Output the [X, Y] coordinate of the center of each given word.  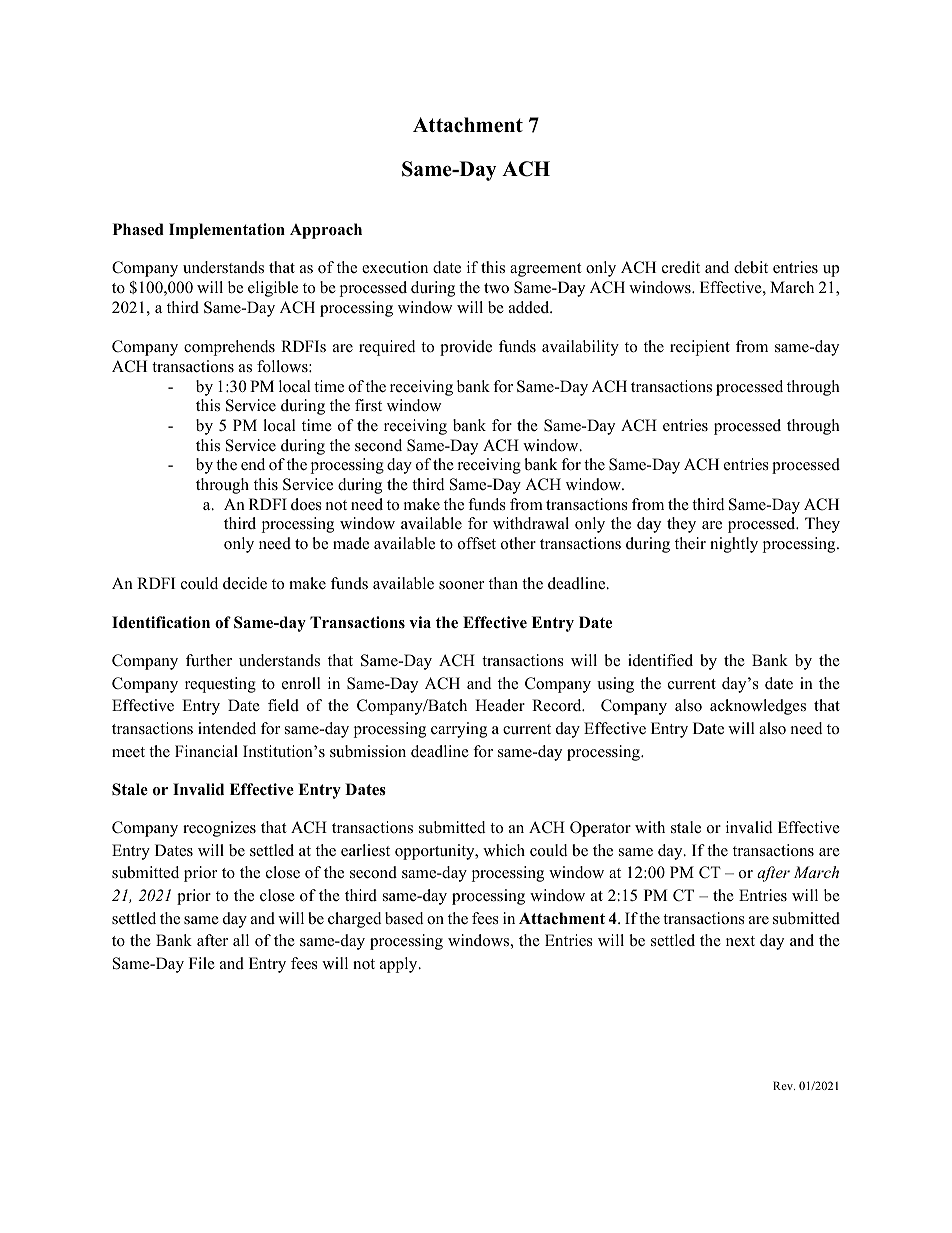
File [202, 963]
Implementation [227, 231]
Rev [784, 1085]
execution [395, 267]
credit [681, 267]
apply [400, 965]
